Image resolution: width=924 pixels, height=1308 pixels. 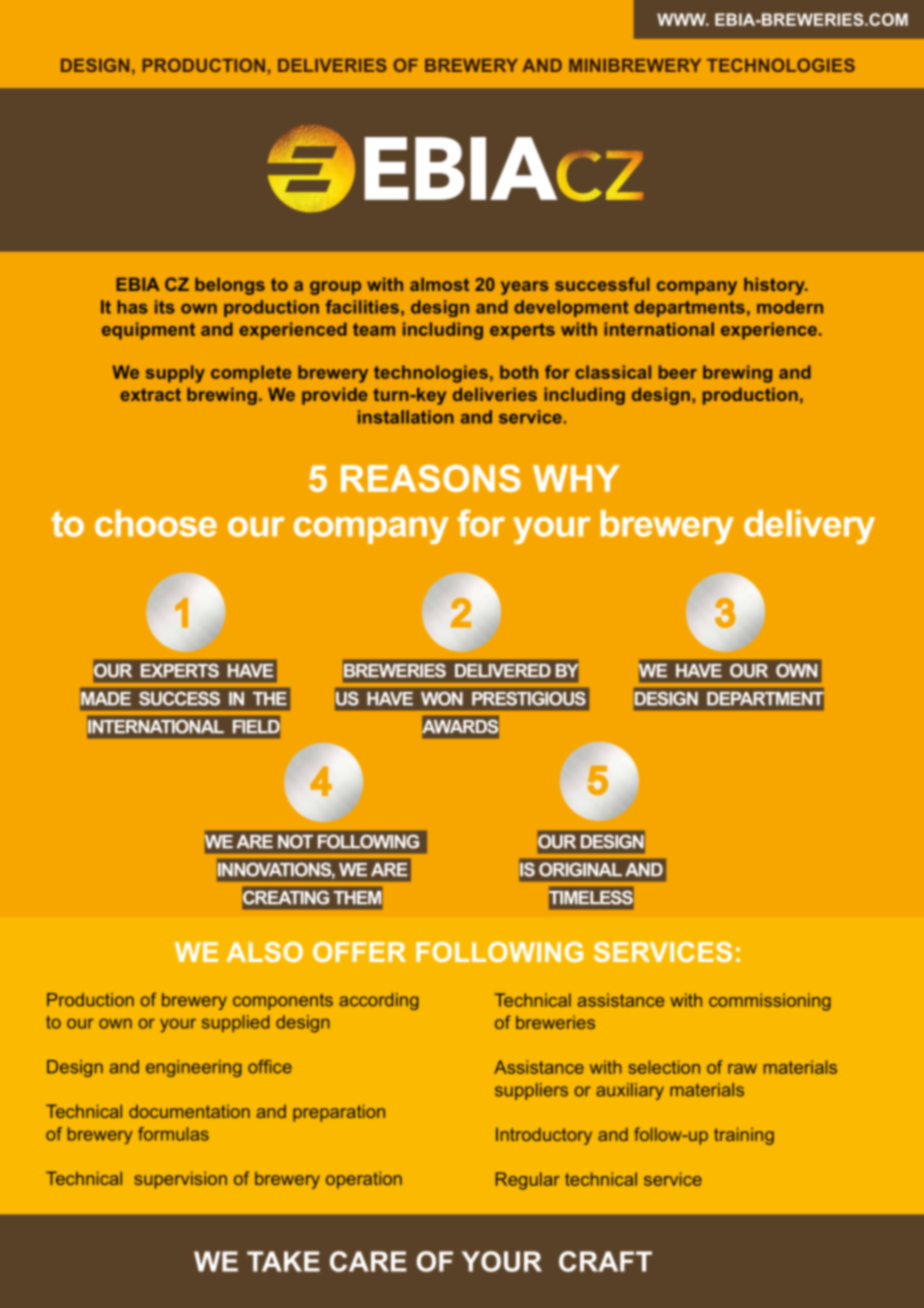 I want to click on ORIGINAL, so click(x=580, y=869).
